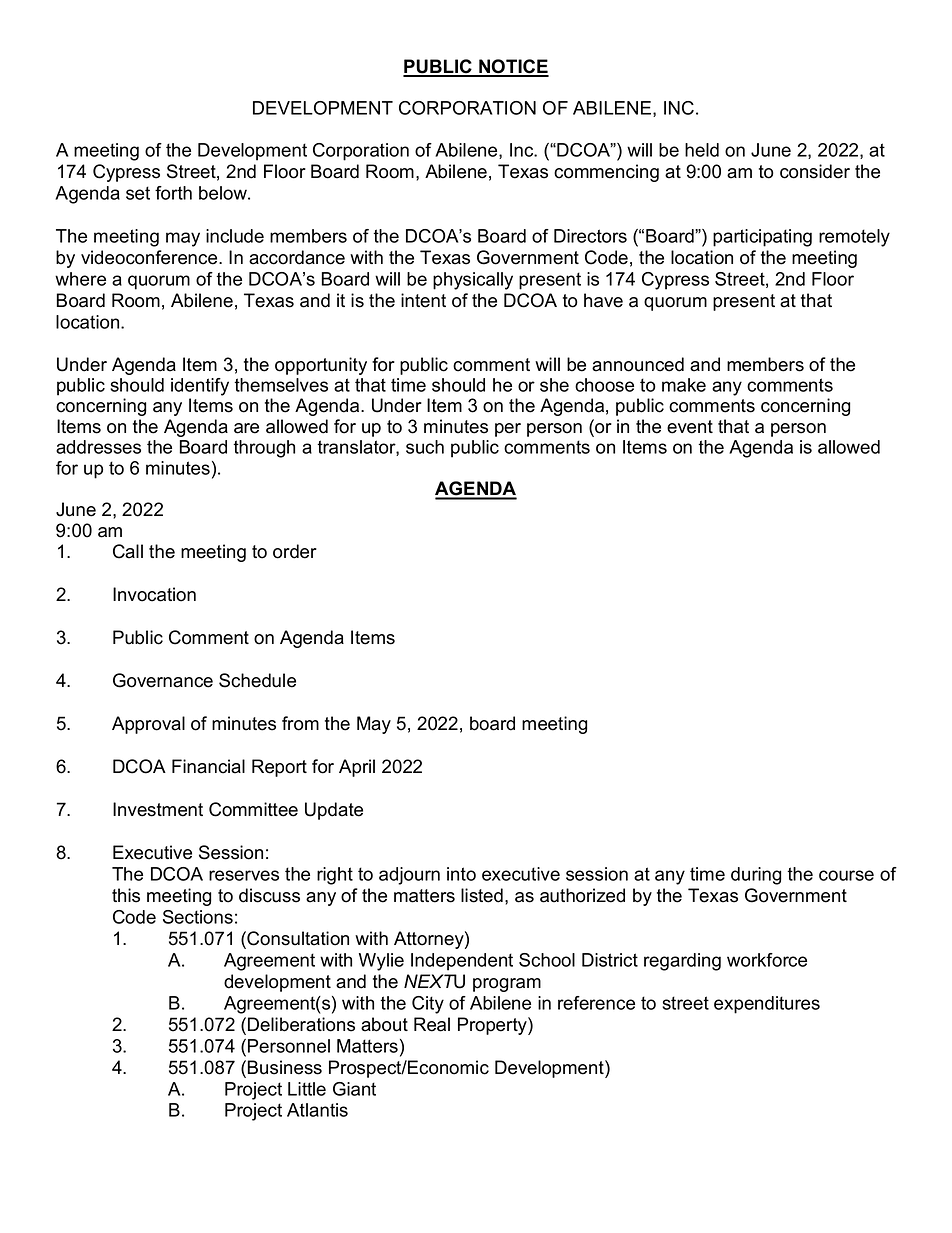  Describe the element at coordinates (80, 279) in the document. I see `where` at that location.
